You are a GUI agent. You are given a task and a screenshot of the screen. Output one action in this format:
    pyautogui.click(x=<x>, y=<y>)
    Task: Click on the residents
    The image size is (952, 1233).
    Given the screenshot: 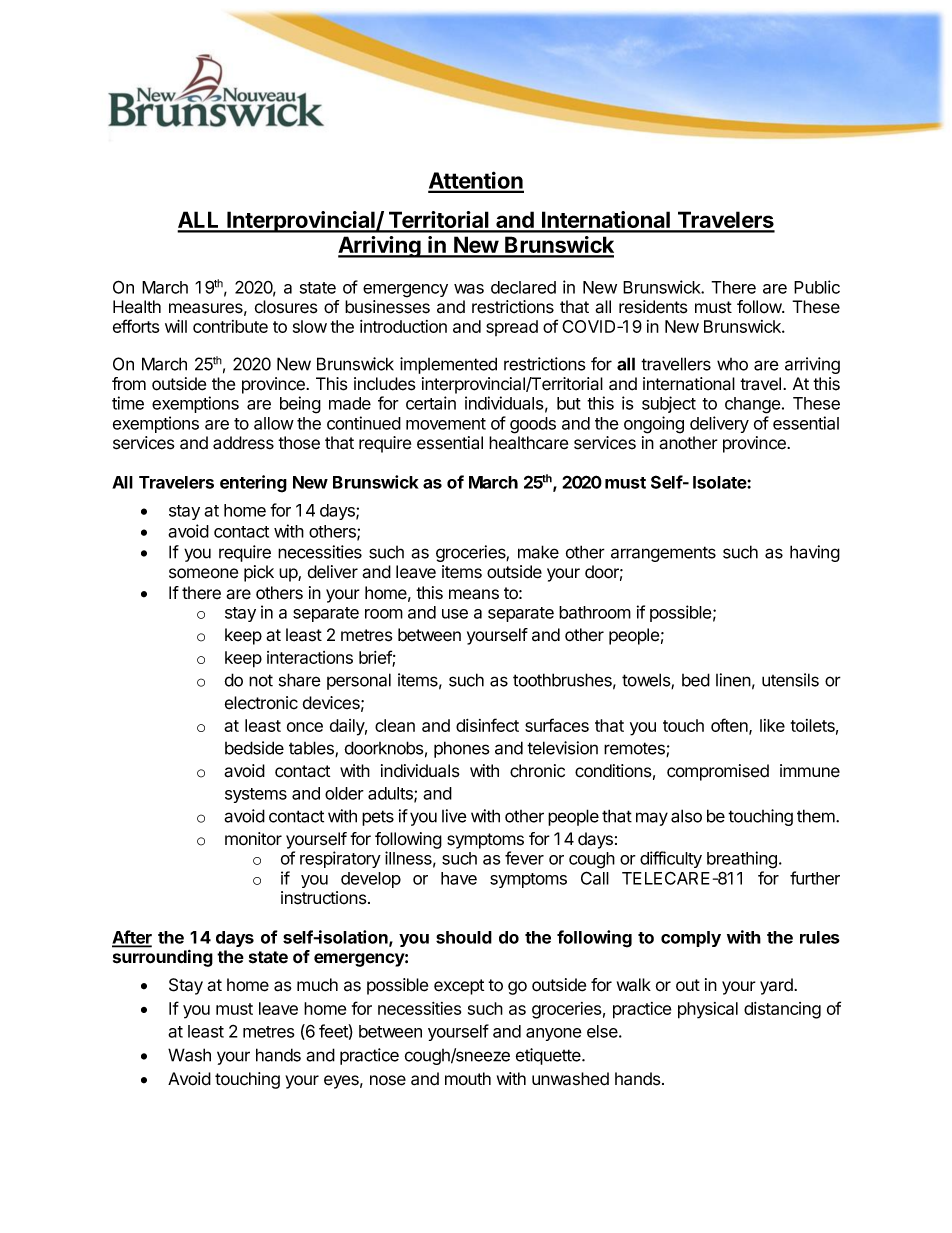 What is the action you would take?
    pyautogui.click(x=653, y=307)
